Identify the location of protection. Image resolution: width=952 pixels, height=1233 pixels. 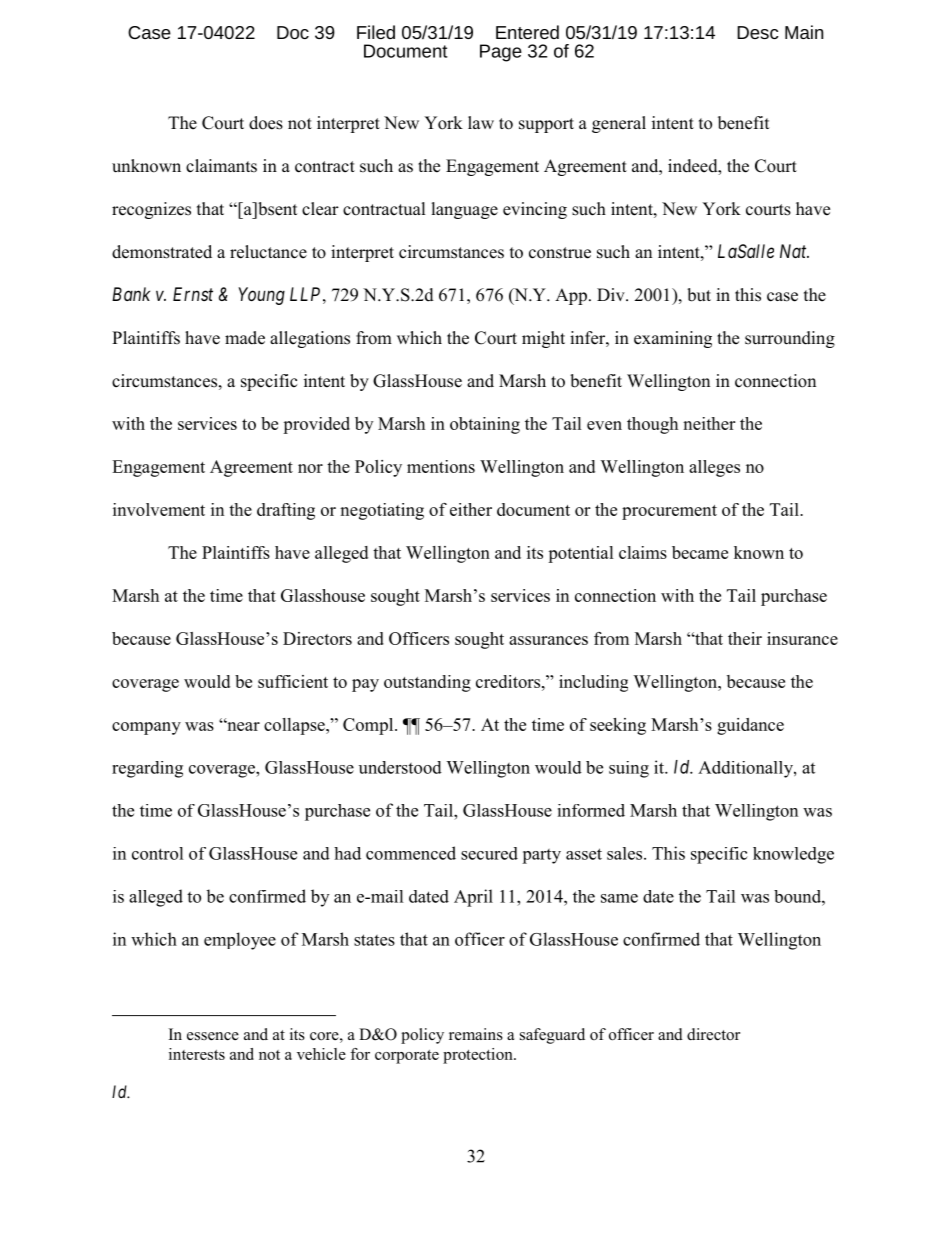
(479, 1056).
